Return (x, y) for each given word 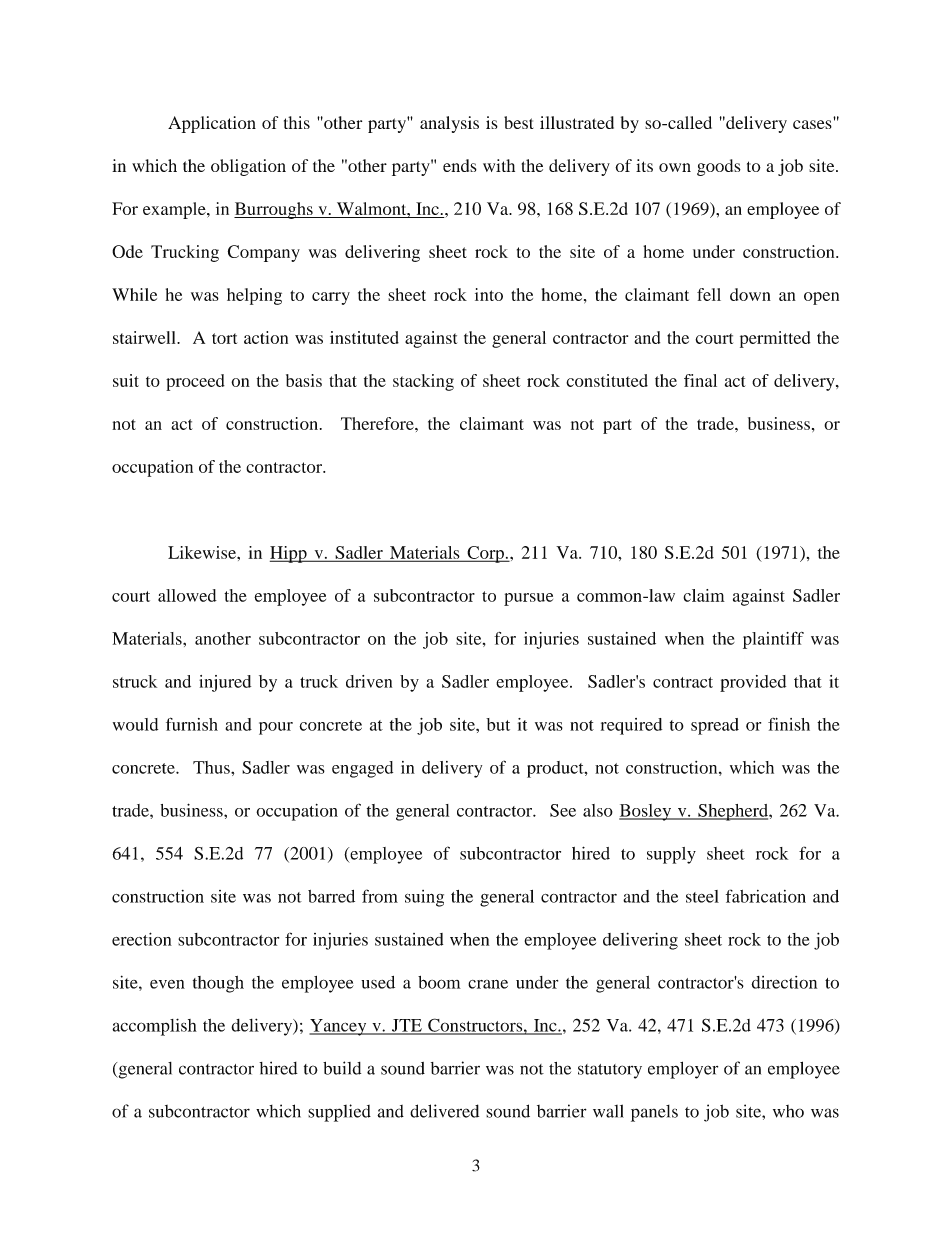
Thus (212, 767)
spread (715, 726)
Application (212, 124)
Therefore (378, 423)
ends (460, 165)
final (700, 380)
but (498, 724)
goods (719, 167)
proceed (195, 382)
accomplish (154, 1027)
